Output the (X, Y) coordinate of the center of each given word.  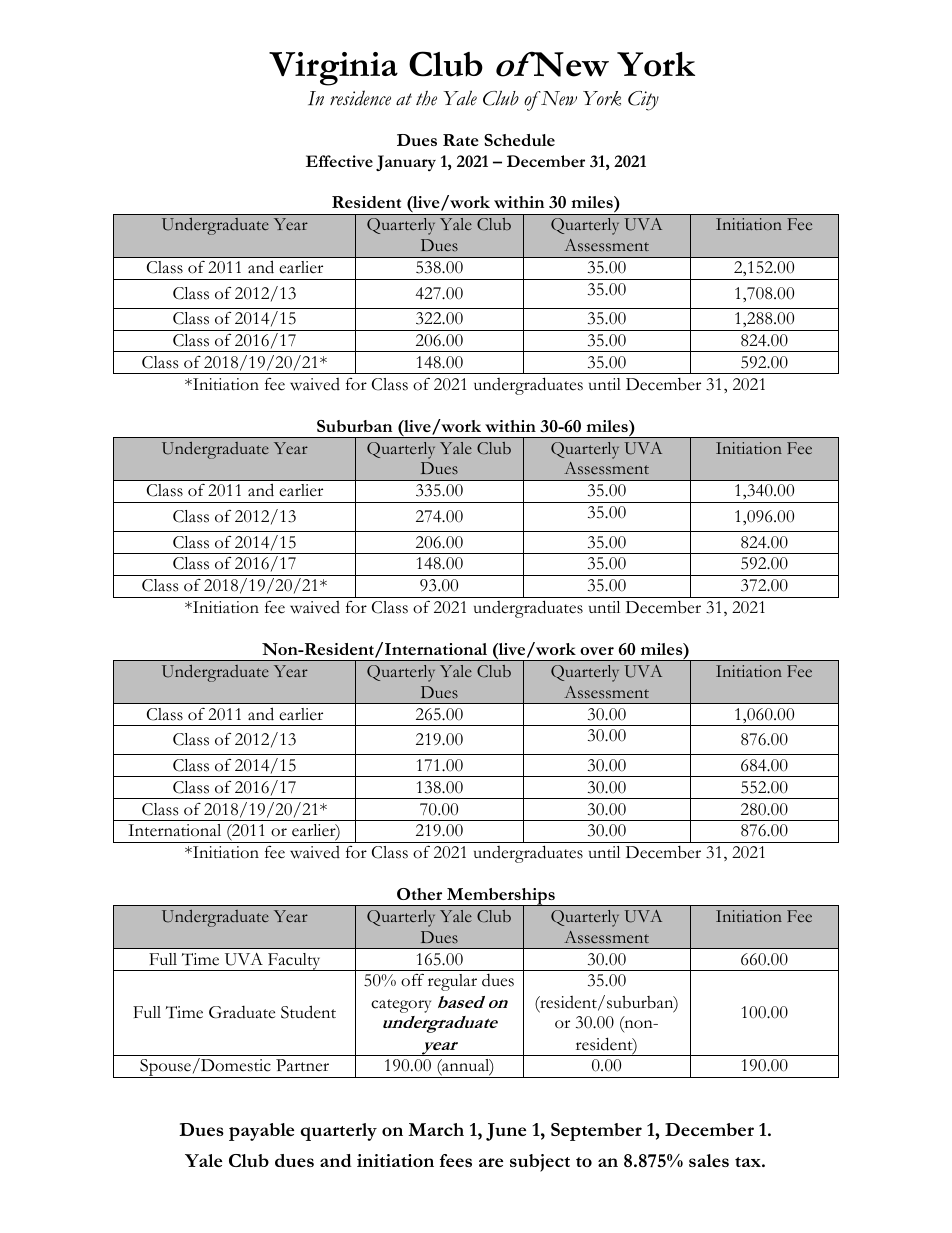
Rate (460, 140)
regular (452, 982)
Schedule (519, 140)
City (643, 101)
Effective (339, 161)
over (597, 651)
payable (261, 1132)
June (506, 1132)
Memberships (501, 898)
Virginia (333, 69)
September (596, 1132)
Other (419, 894)
